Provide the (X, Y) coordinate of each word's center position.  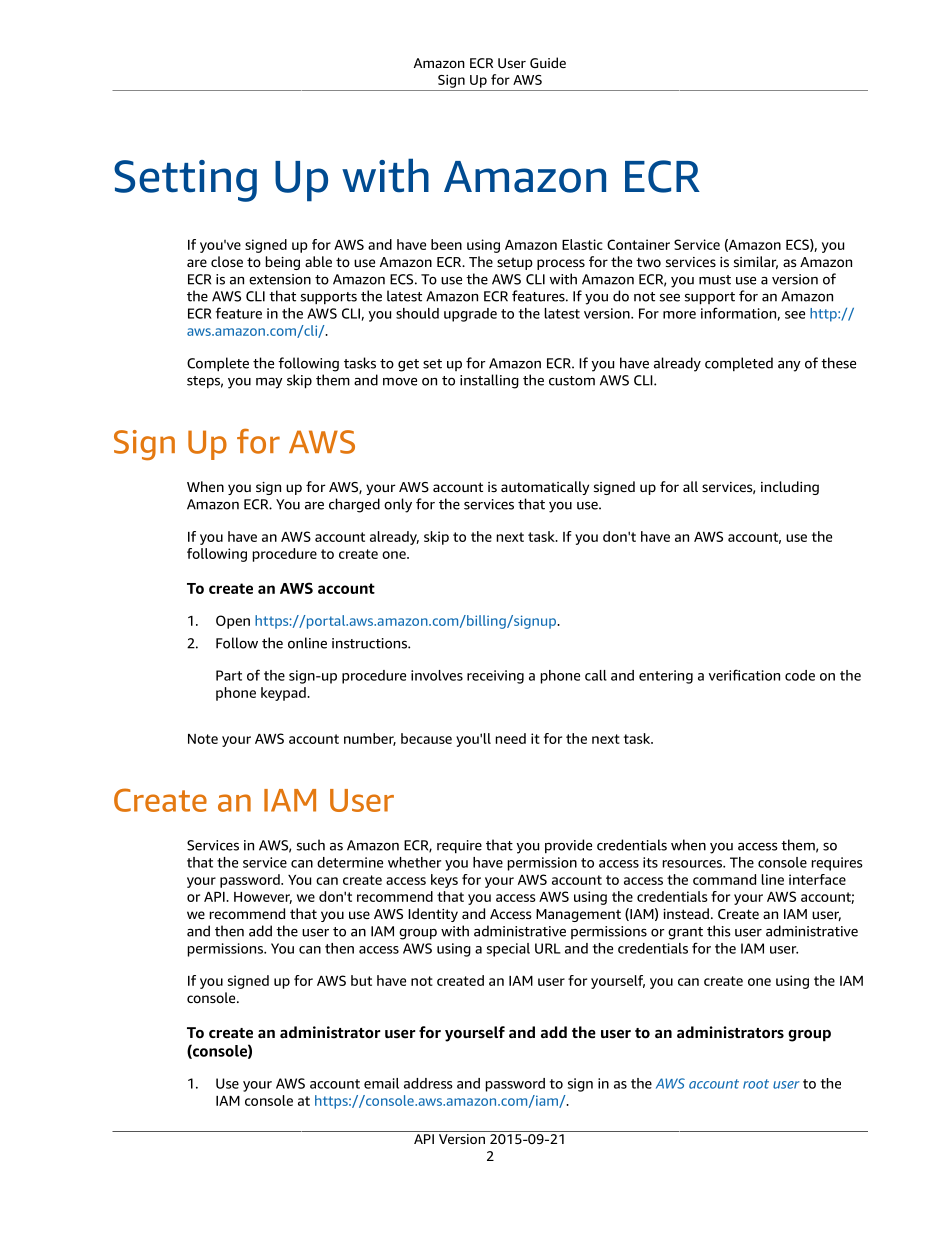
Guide (548, 62)
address (428, 1083)
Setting (185, 181)
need (511, 738)
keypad (284, 694)
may (269, 383)
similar (756, 262)
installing (489, 381)
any (789, 366)
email (381, 1083)
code (800, 675)
